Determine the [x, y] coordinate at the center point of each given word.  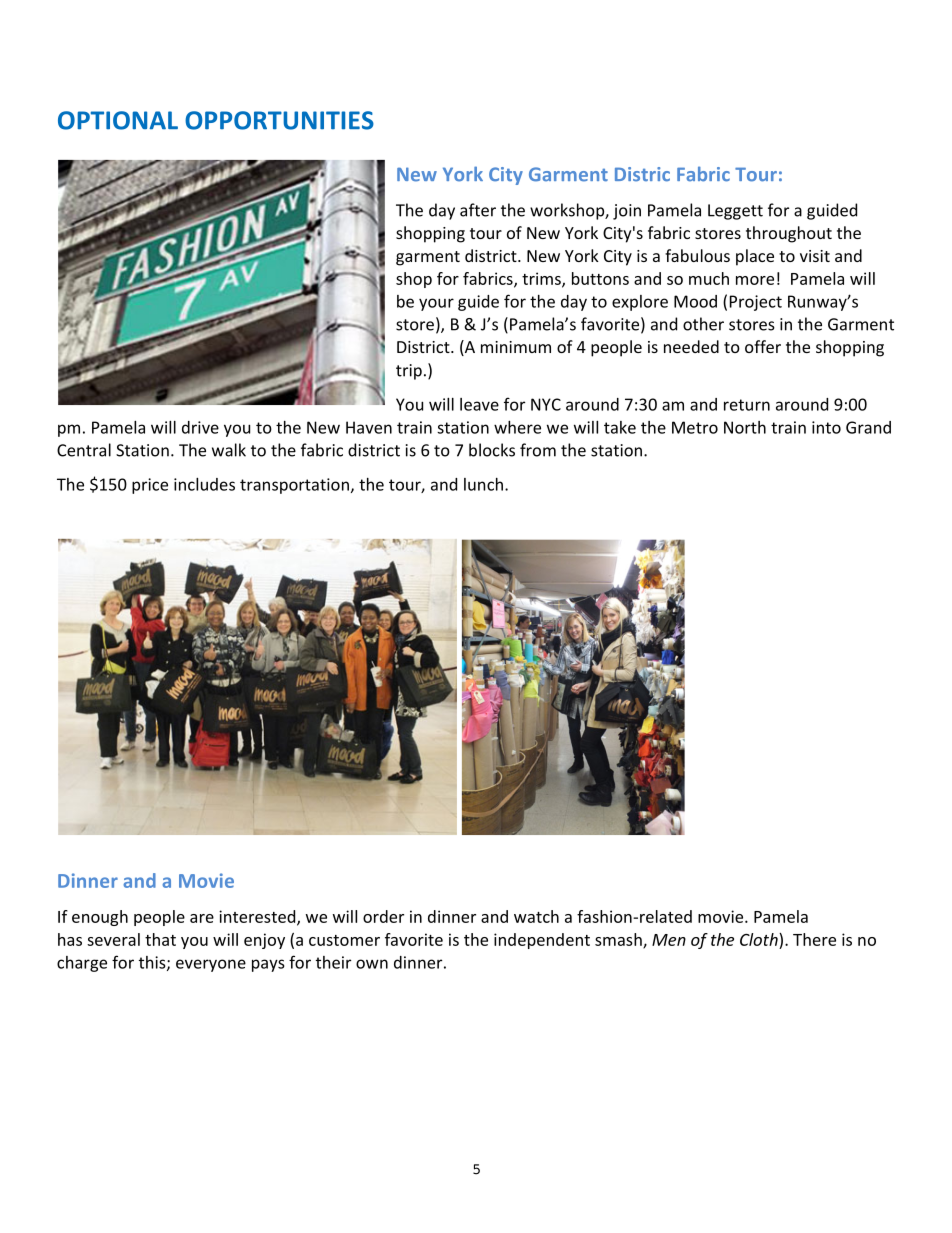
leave [479, 404]
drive [200, 427]
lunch [483, 484]
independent [542, 941]
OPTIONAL [118, 120]
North [745, 427]
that [160, 939]
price [150, 486]
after [478, 210]
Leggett [735, 212]
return [747, 405]
